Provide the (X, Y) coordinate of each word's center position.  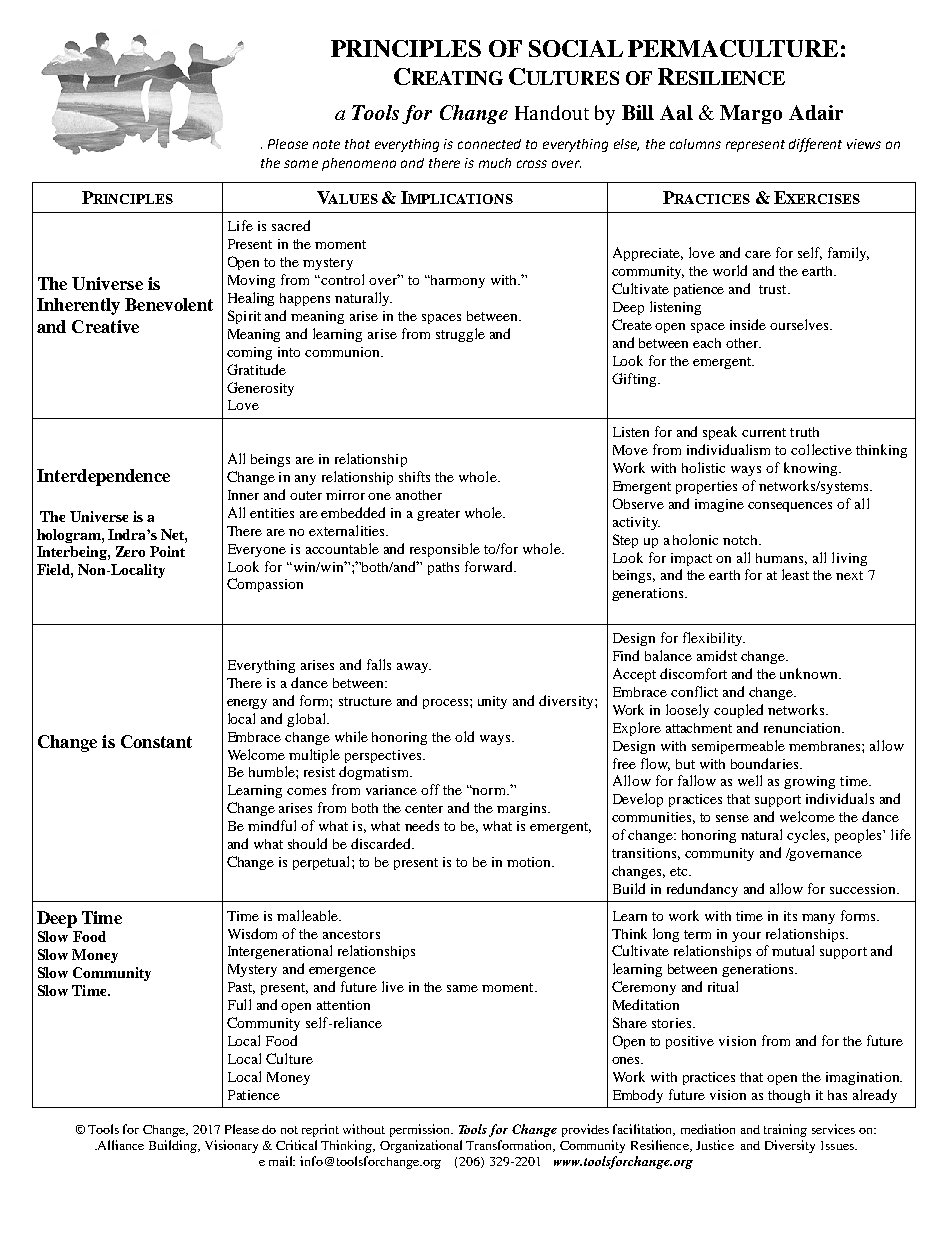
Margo (751, 114)
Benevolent (169, 304)
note (326, 144)
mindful (272, 825)
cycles (808, 836)
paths (443, 568)
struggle (460, 335)
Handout (552, 112)
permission (421, 1130)
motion (530, 862)
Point (167, 551)
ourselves (800, 324)
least (795, 574)
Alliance (120, 1145)
